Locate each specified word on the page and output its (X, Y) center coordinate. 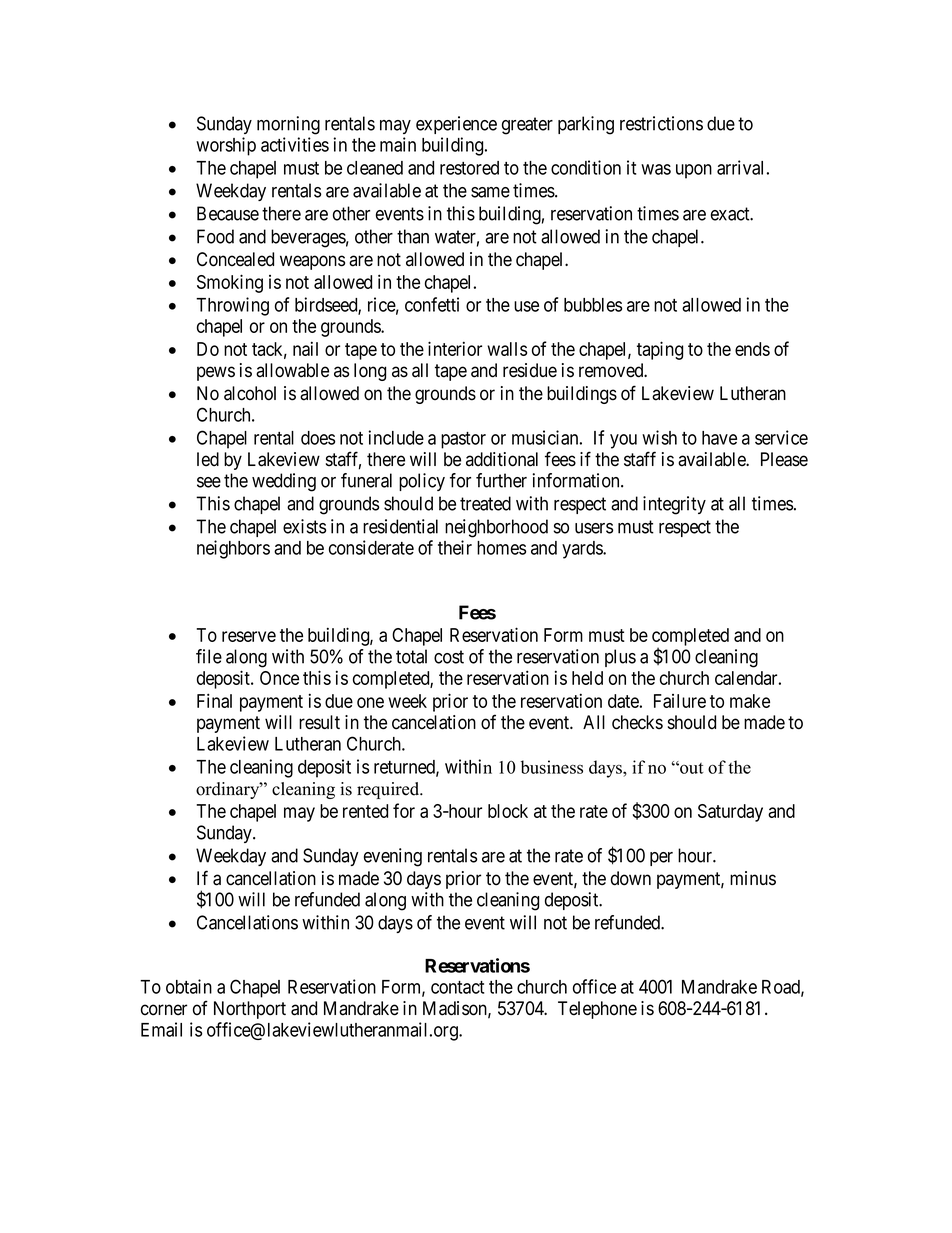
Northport (250, 1010)
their (455, 547)
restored (469, 168)
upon (694, 171)
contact (457, 987)
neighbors (233, 549)
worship (226, 146)
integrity (674, 505)
